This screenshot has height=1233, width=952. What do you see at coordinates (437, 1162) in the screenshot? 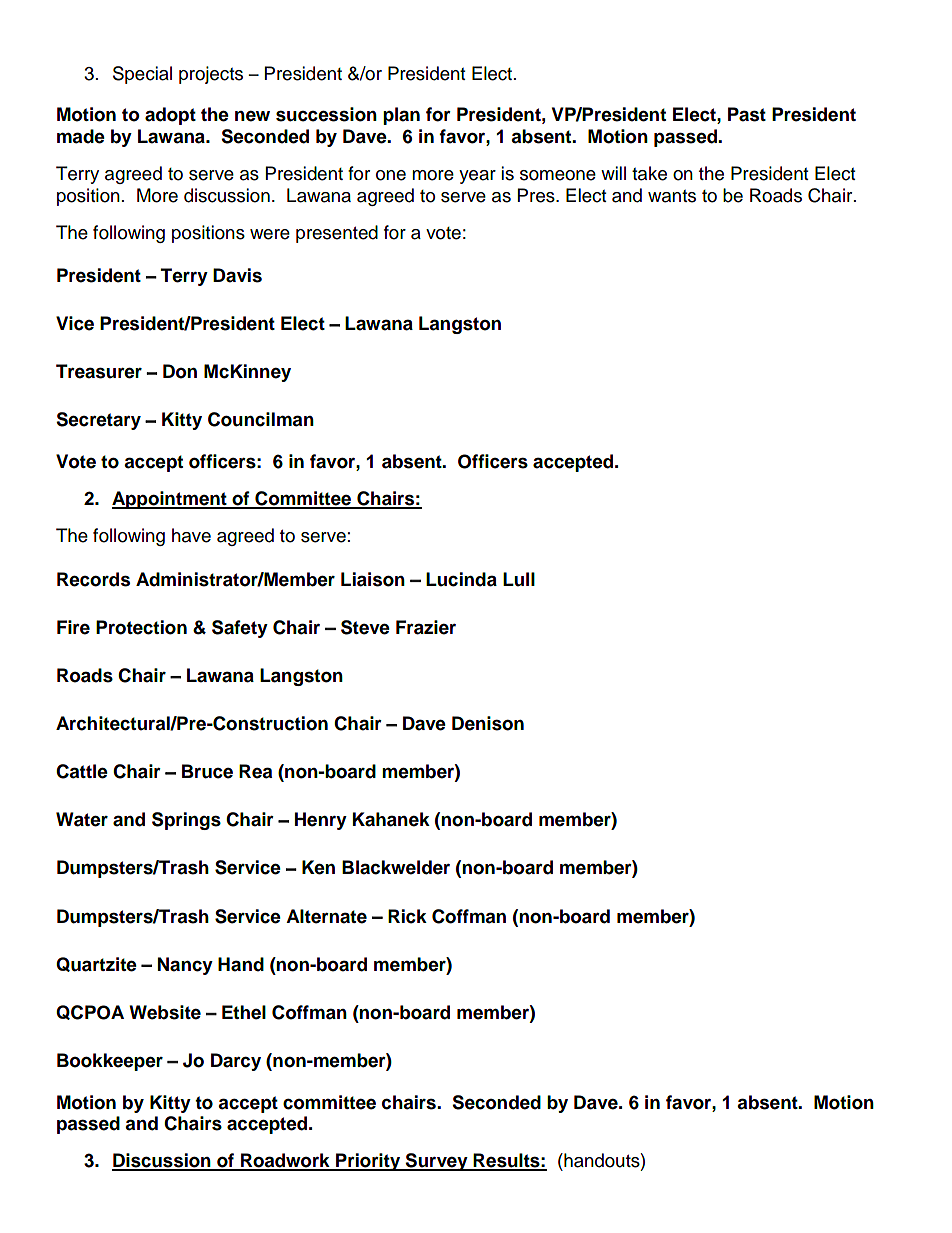
I see `Survey` at bounding box center [437, 1162].
